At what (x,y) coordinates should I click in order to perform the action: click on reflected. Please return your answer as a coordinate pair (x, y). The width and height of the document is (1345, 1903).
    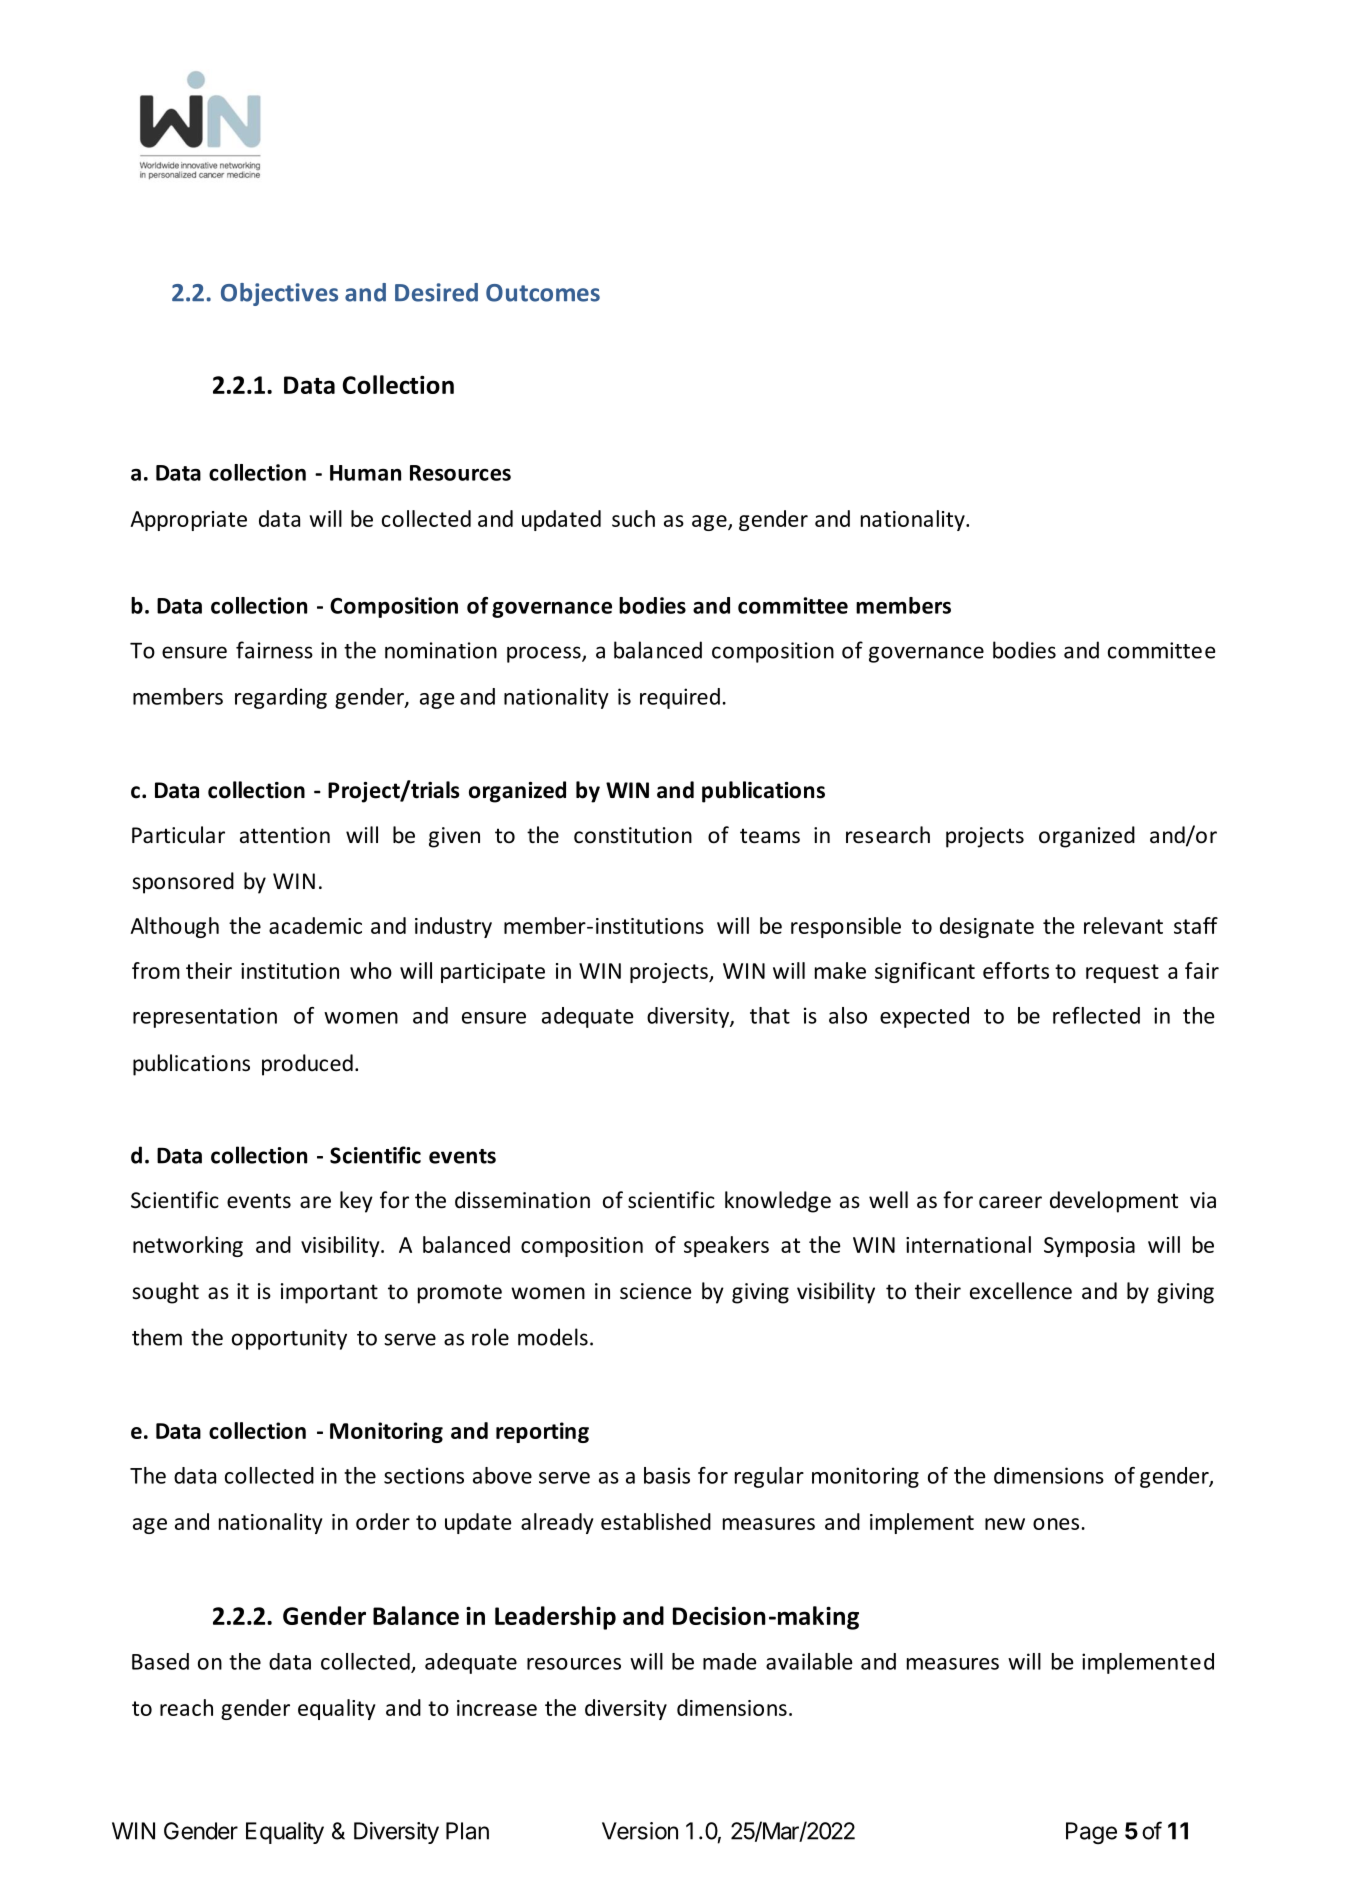
    Looking at the image, I should click on (1096, 1015).
